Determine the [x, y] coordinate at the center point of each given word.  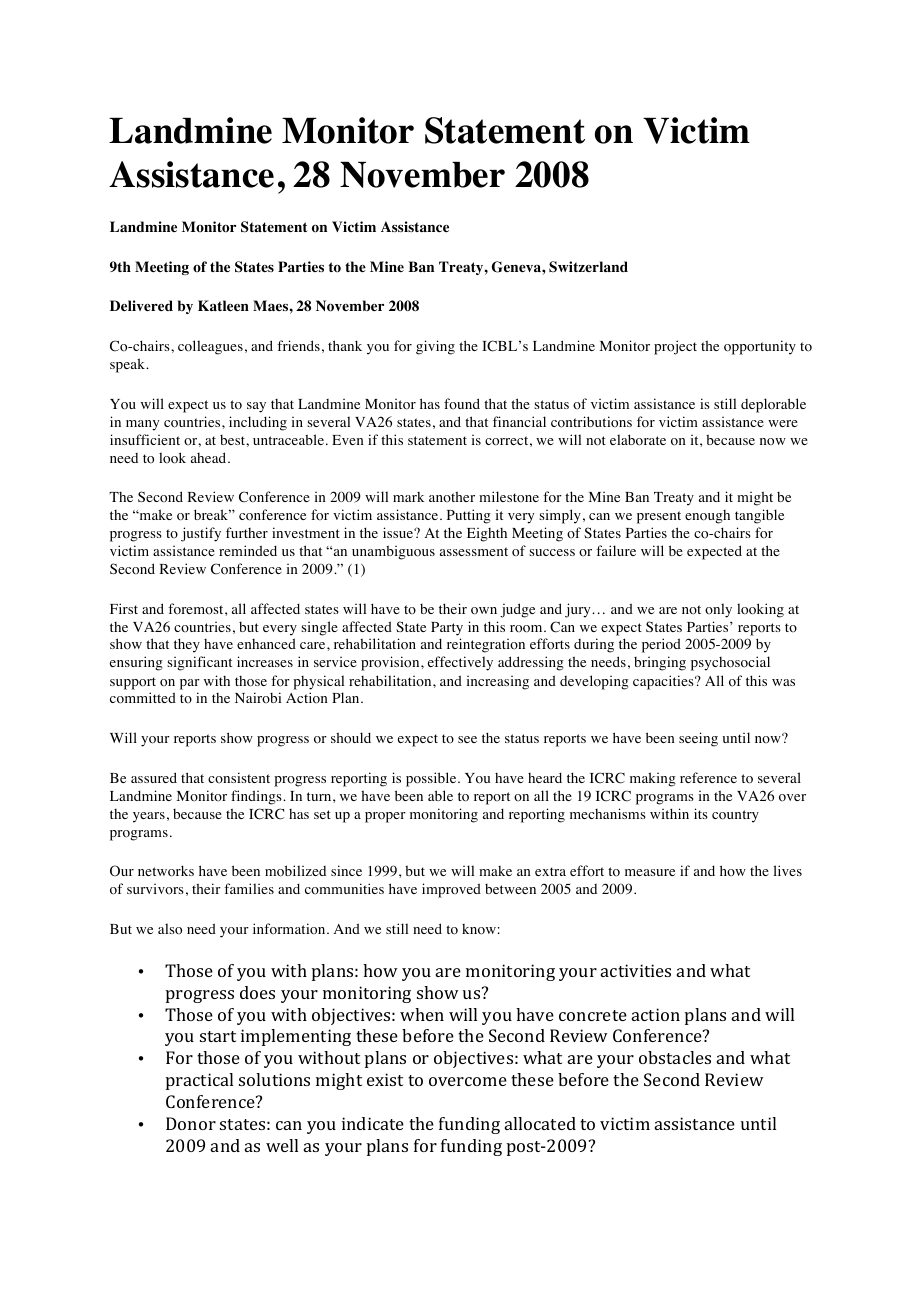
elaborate [638, 440]
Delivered [141, 305]
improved [451, 890]
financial [519, 421]
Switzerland [588, 266]
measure [650, 872]
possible [432, 779]
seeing [698, 739]
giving [435, 347]
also [170, 929]
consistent [239, 777]
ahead [210, 457]
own [484, 611]
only [718, 610]
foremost [197, 609]
